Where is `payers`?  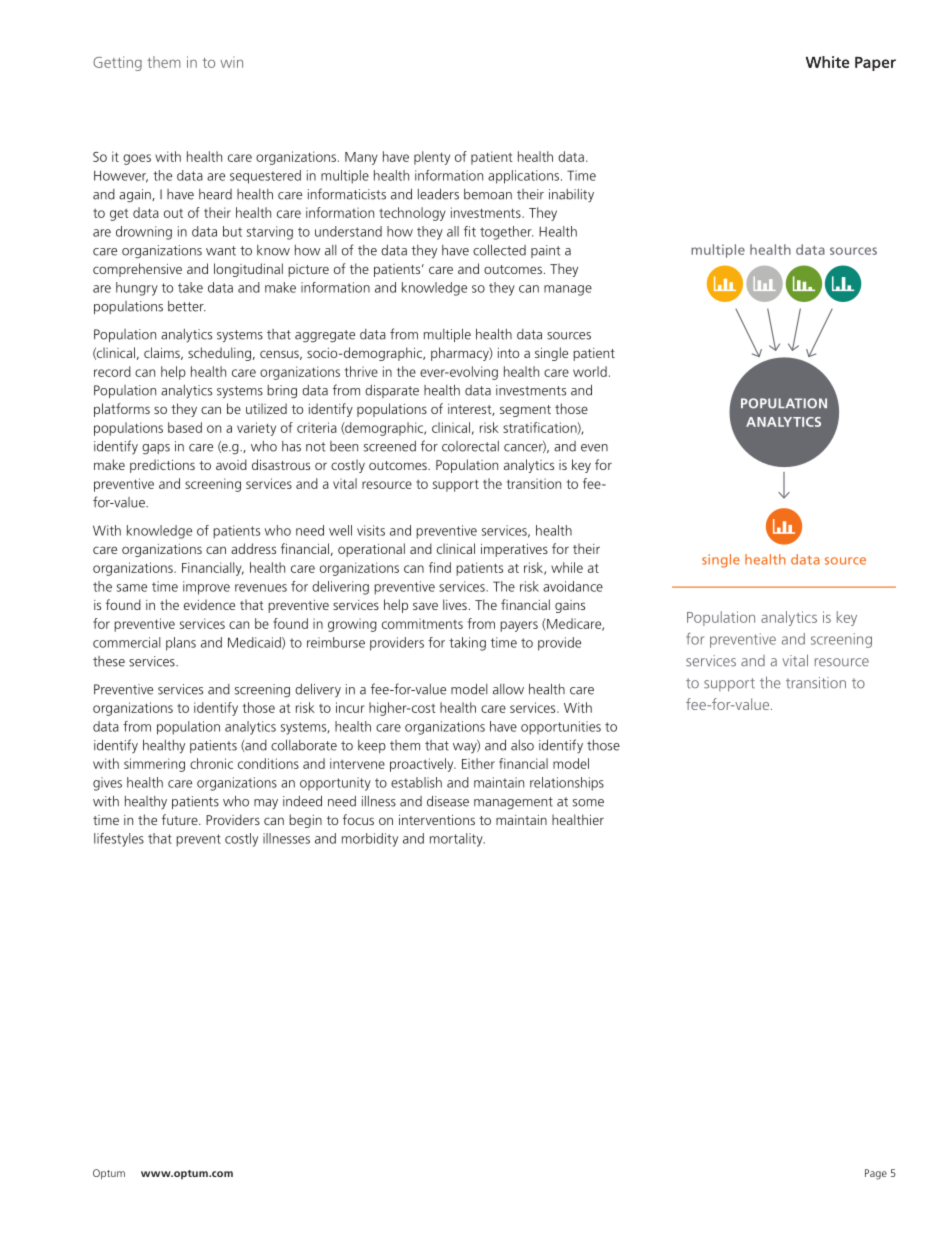 payers is located at coordinates (519, 626).
